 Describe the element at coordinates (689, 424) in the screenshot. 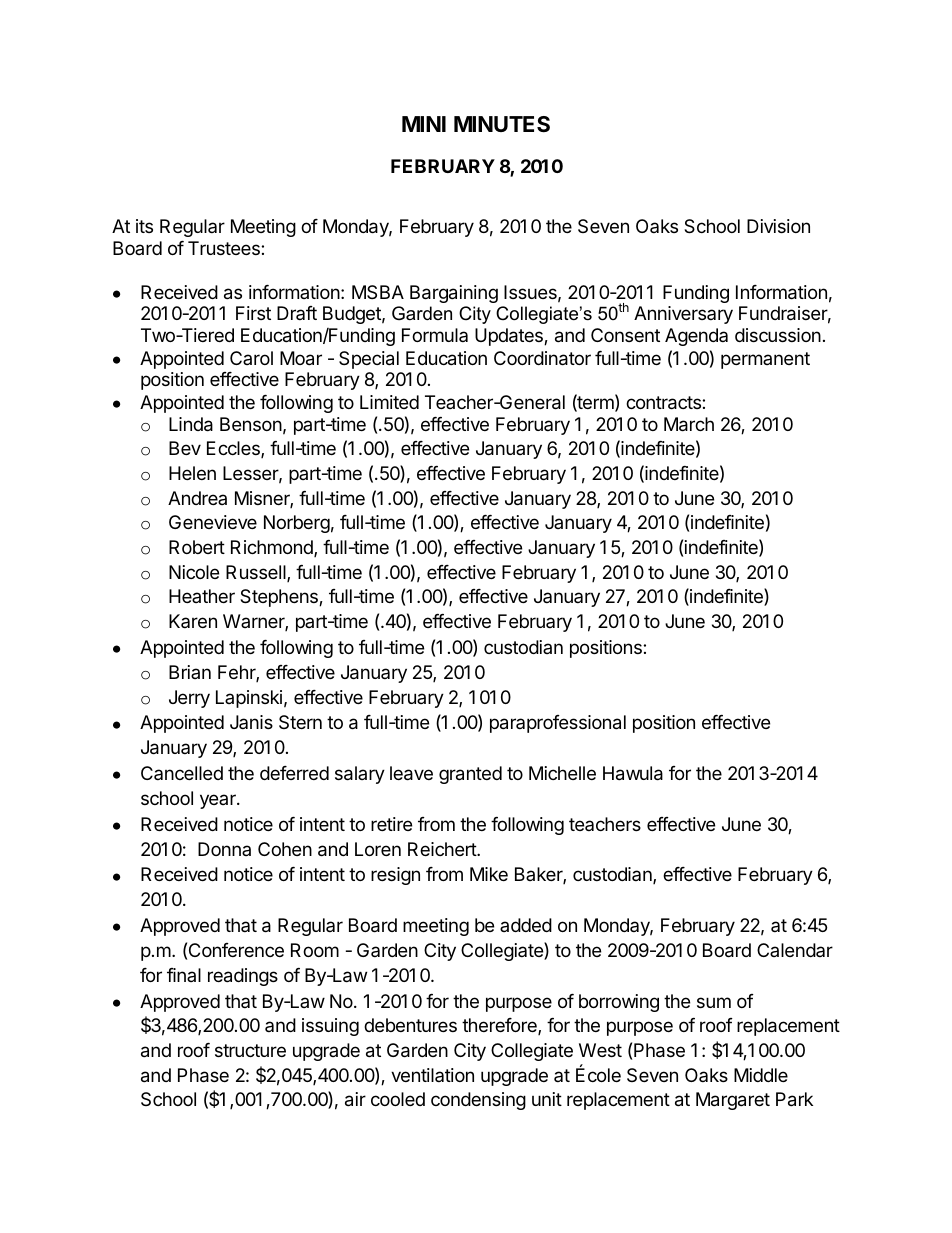

I see `March` at that location.
